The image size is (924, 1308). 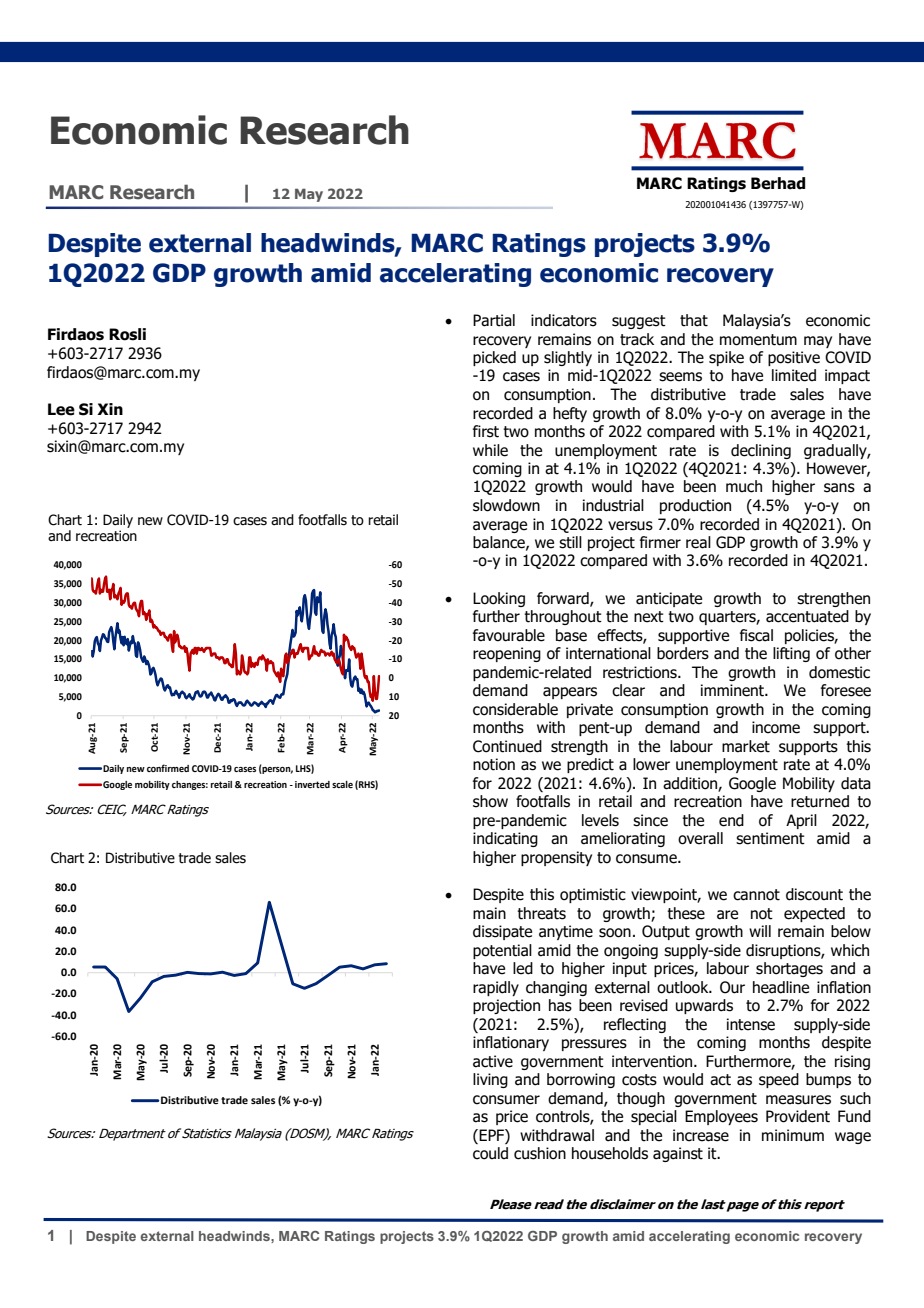 What do you see at coordinates (490, 1153) in the page?
I see `could` at bounding box center [490, 1153].
